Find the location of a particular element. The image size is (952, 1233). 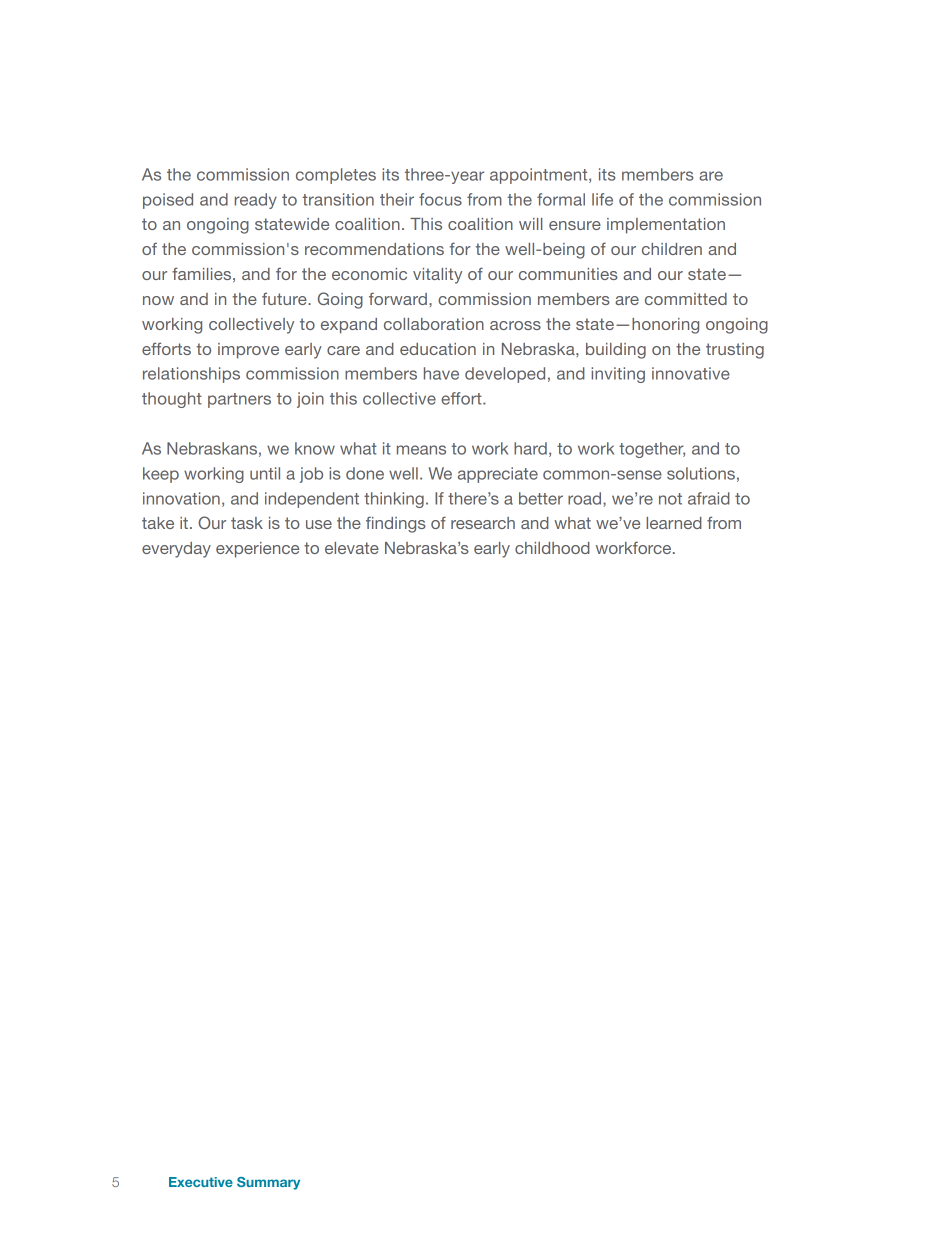

ready is located at coordinates (256, 201).
